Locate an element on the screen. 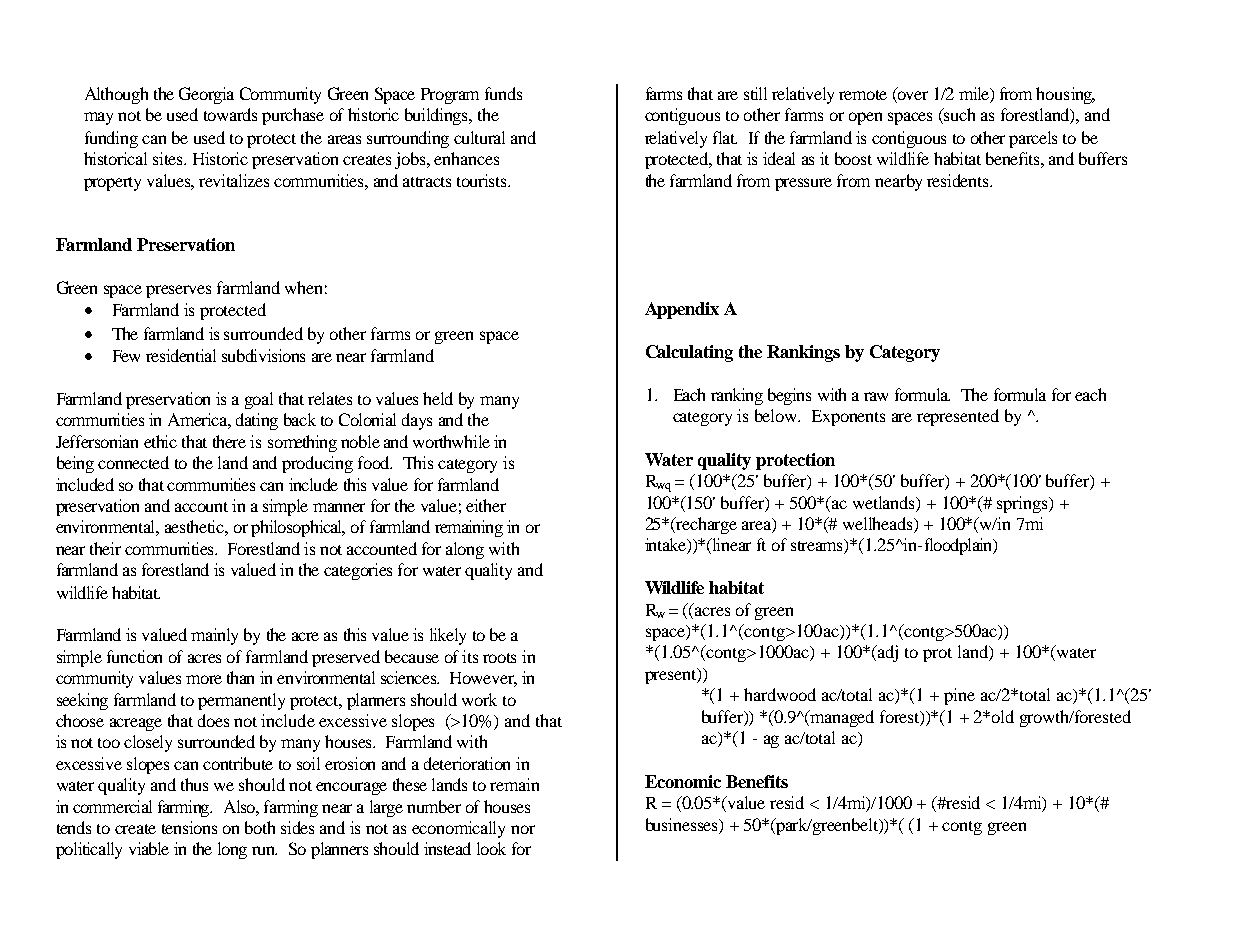 The height and width of the screenshot is (952, 1233). raw is located at coordinates (876, 396).
